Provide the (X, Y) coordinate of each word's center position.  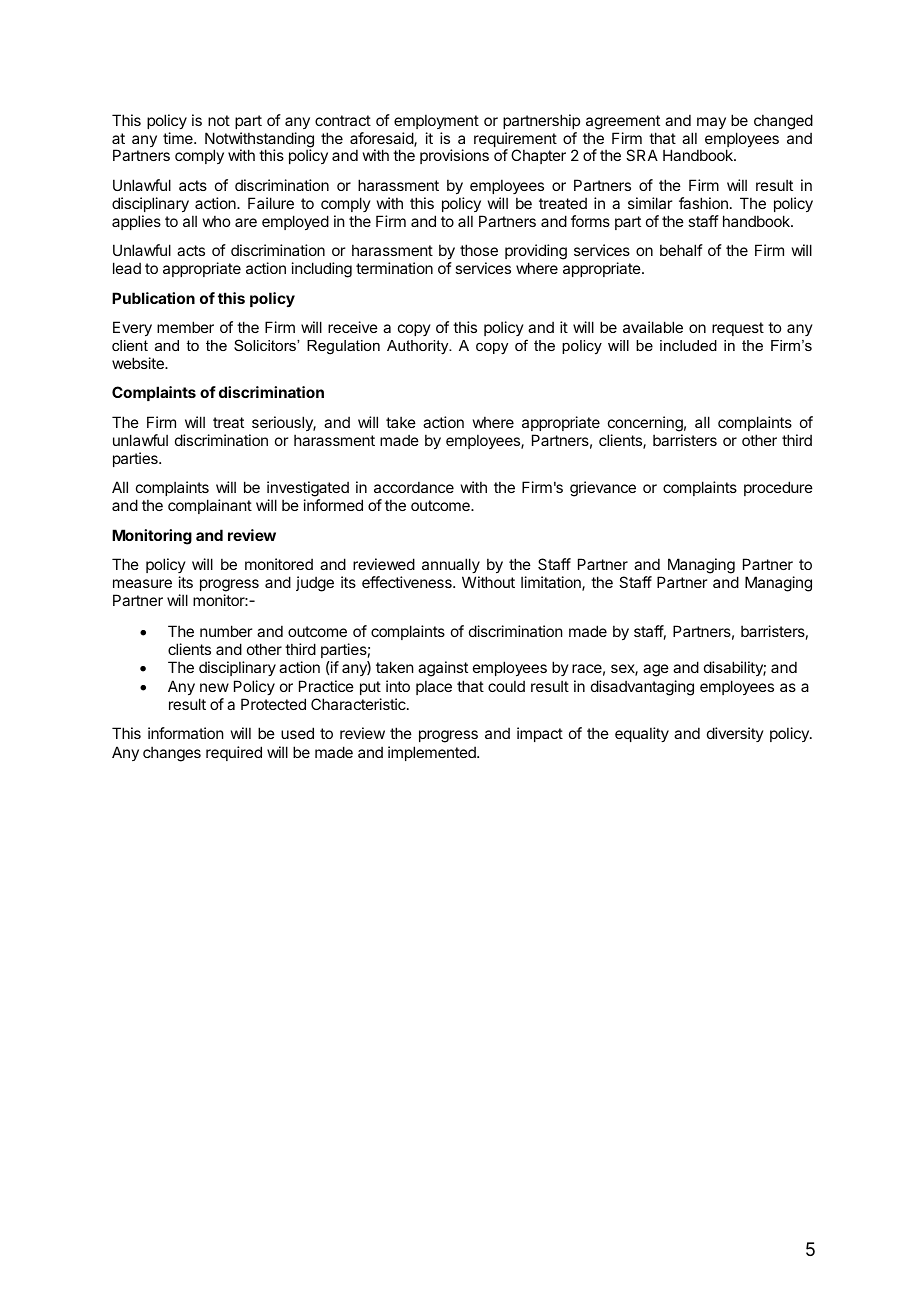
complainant (210, 506)
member (185, 327)
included (688, 345)
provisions (454, 156)
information (185, 733)
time (179, 138)
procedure (778, 488)
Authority (419, 347)
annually (451, 565)
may (711, 123)
